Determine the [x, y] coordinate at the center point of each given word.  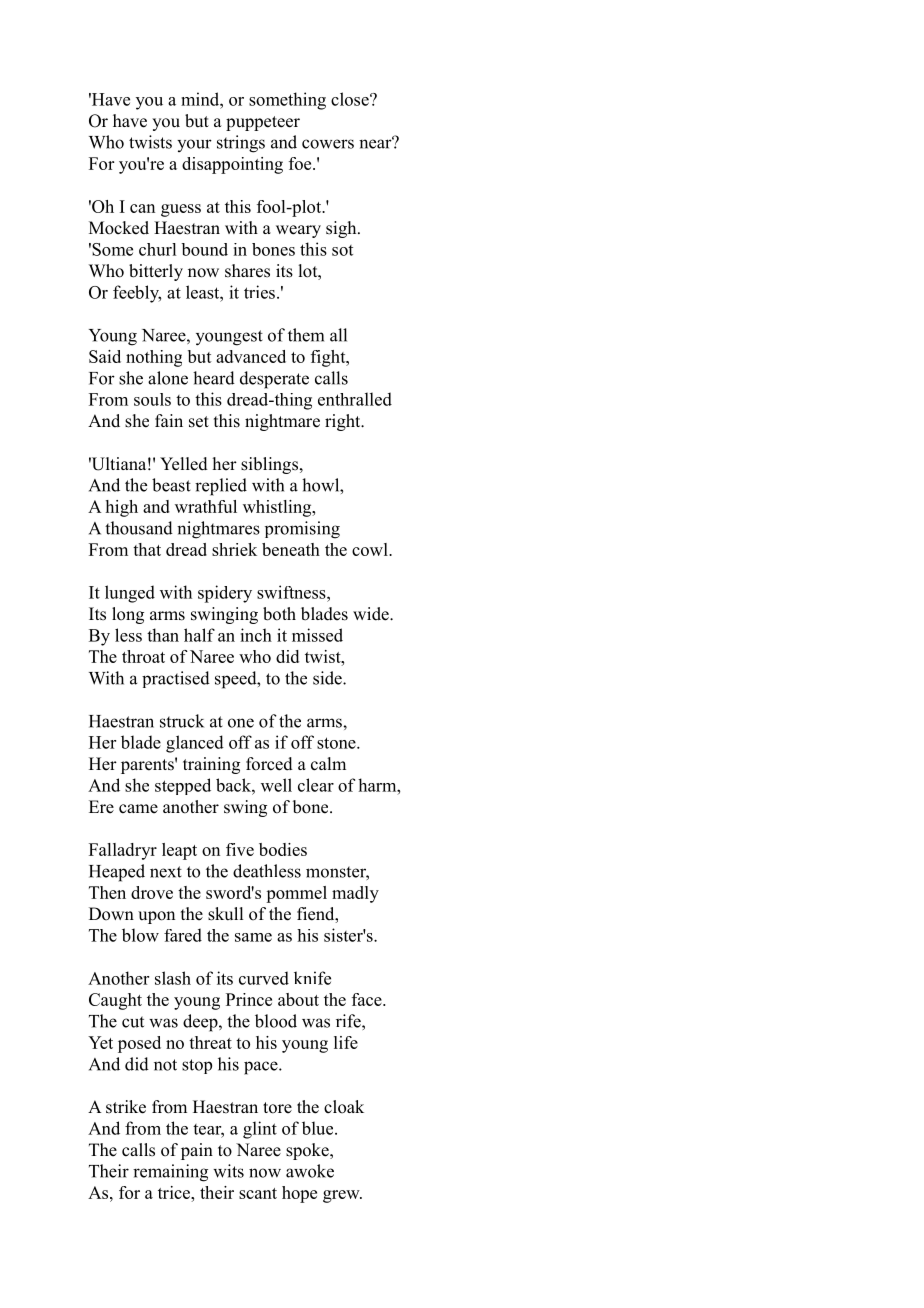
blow [140, 935]
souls [152, 399]
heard [214, 378]
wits [228, 1171]
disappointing [232, 165]
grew [342, 1196]
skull [225, 914]
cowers [328, 144]
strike [126, 1107]
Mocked [119, 228]
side [328, 678]
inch [256, 635]
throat [143, 656]
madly [355, 894]
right [344, 422]
